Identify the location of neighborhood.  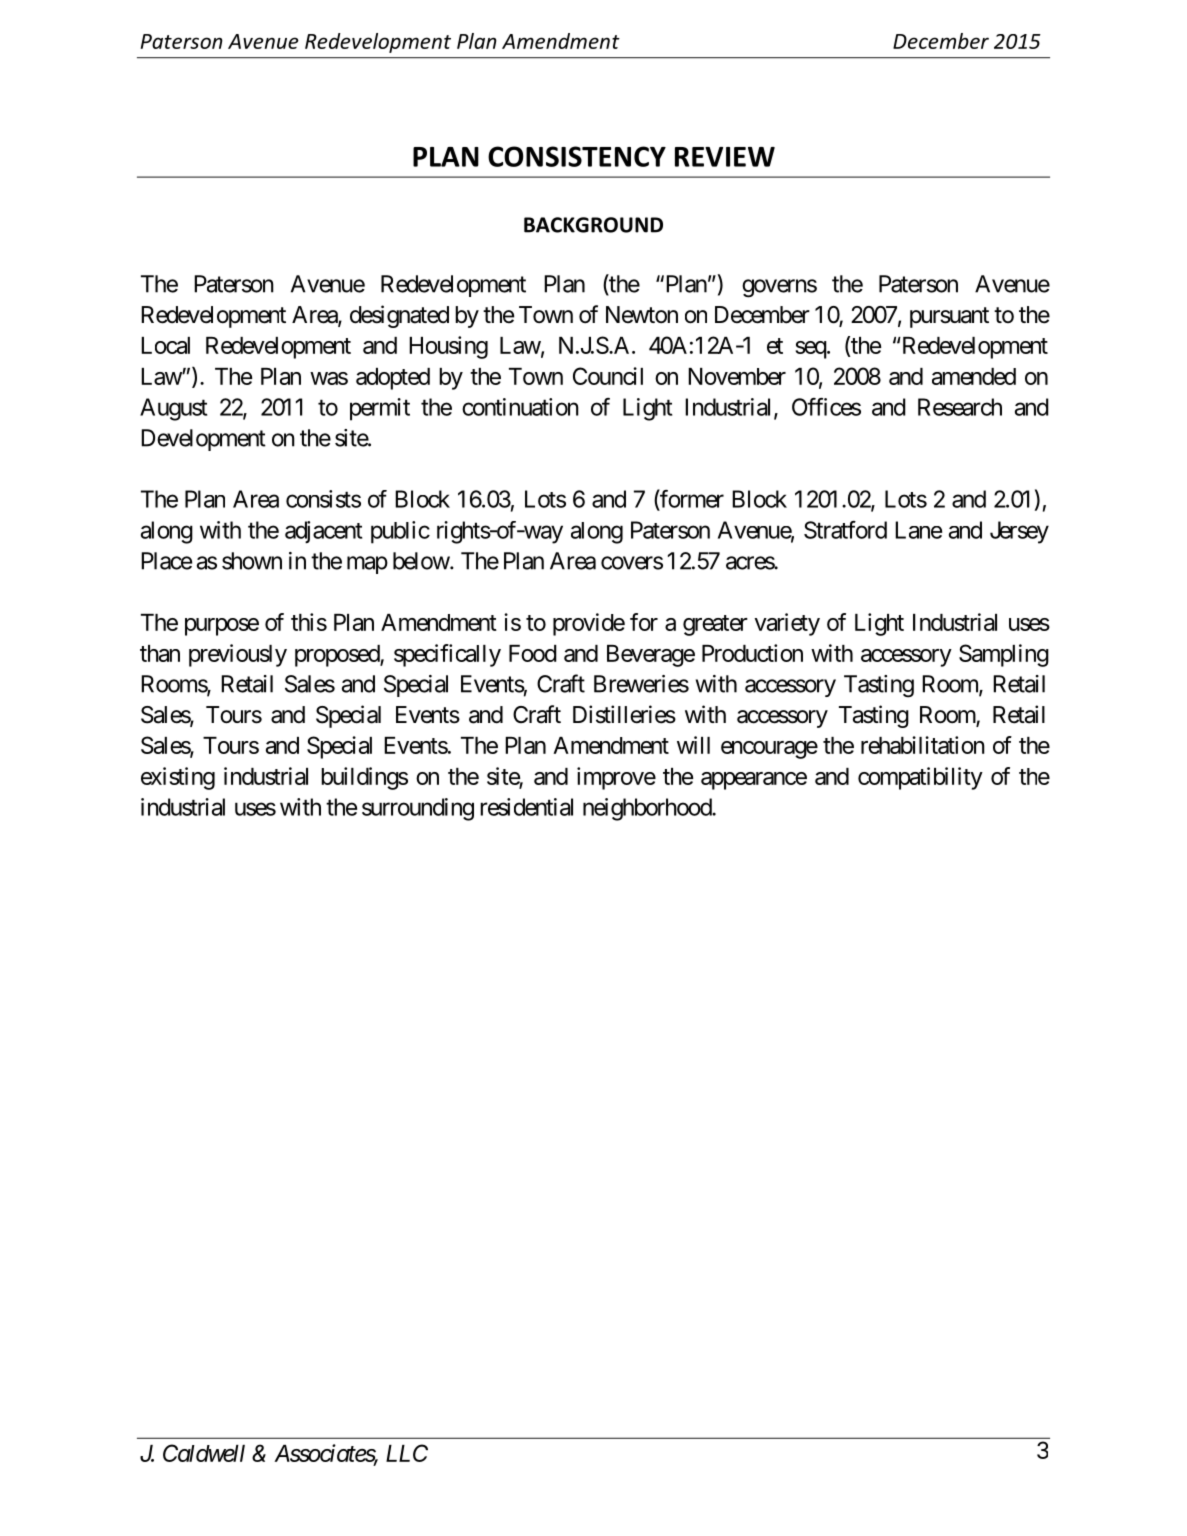
(648, 809).
